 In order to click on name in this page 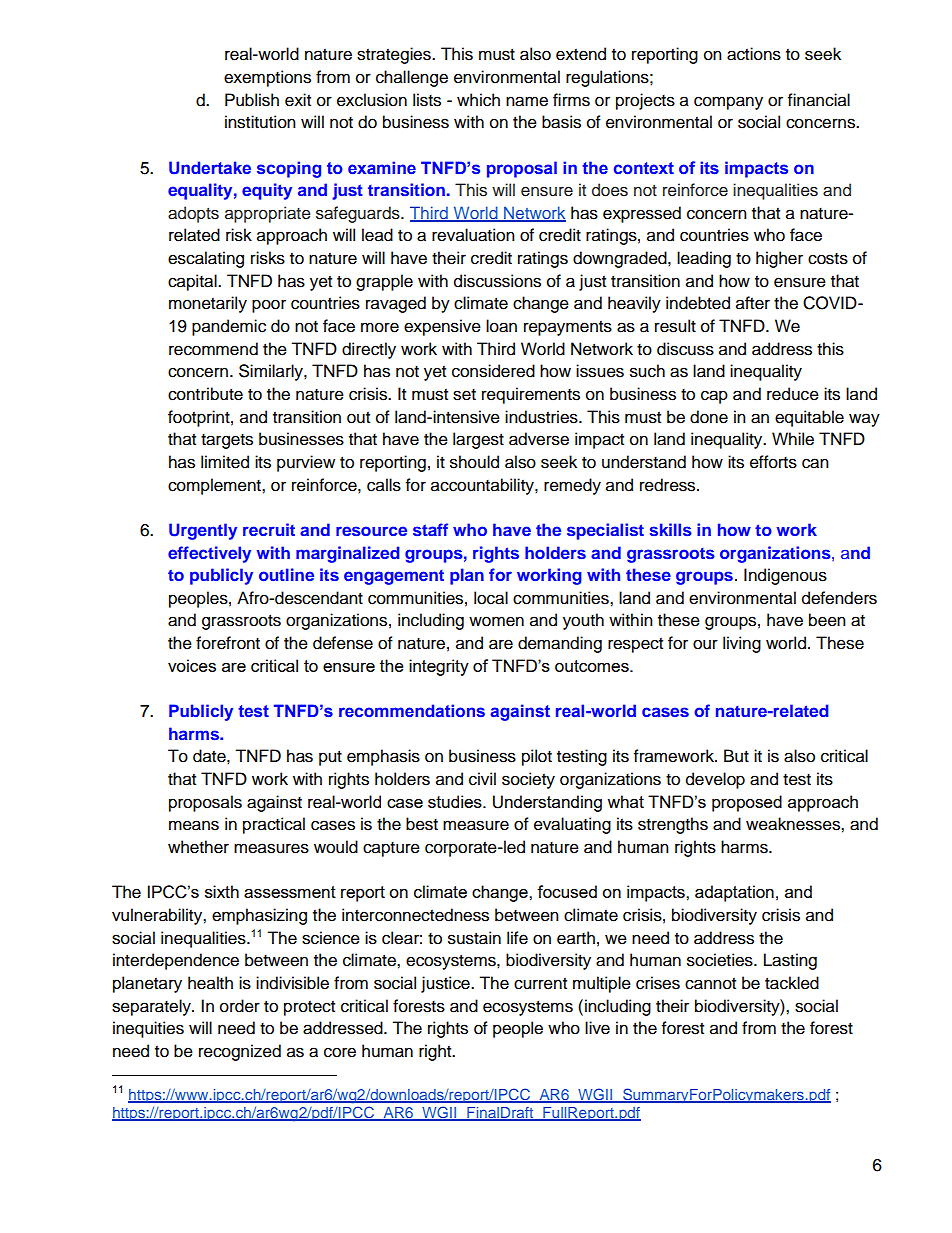, I will do `click(527, 101)`.
